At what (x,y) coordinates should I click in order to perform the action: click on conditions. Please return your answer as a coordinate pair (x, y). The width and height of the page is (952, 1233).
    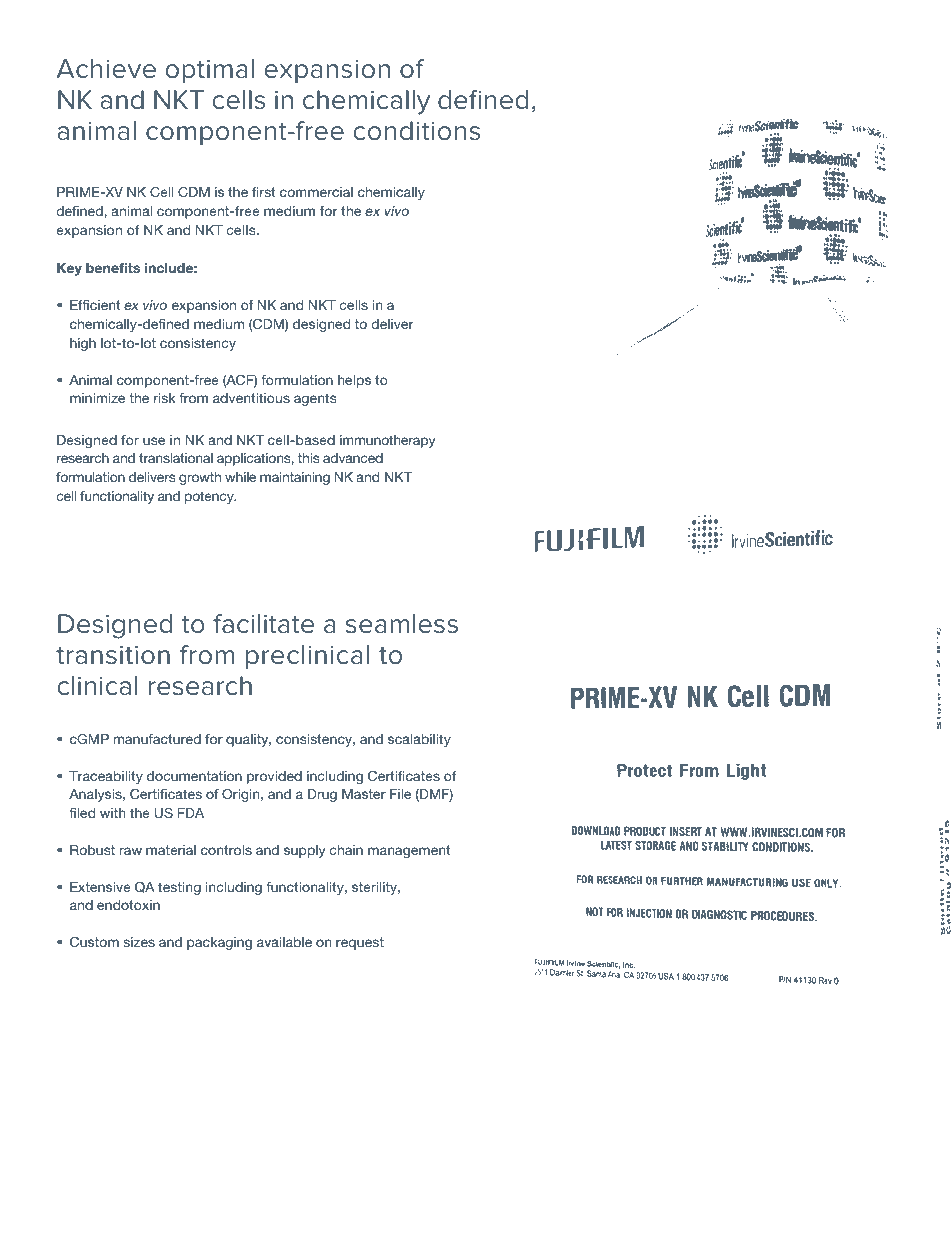
    Looking at the image, I should click on (416, 131).
